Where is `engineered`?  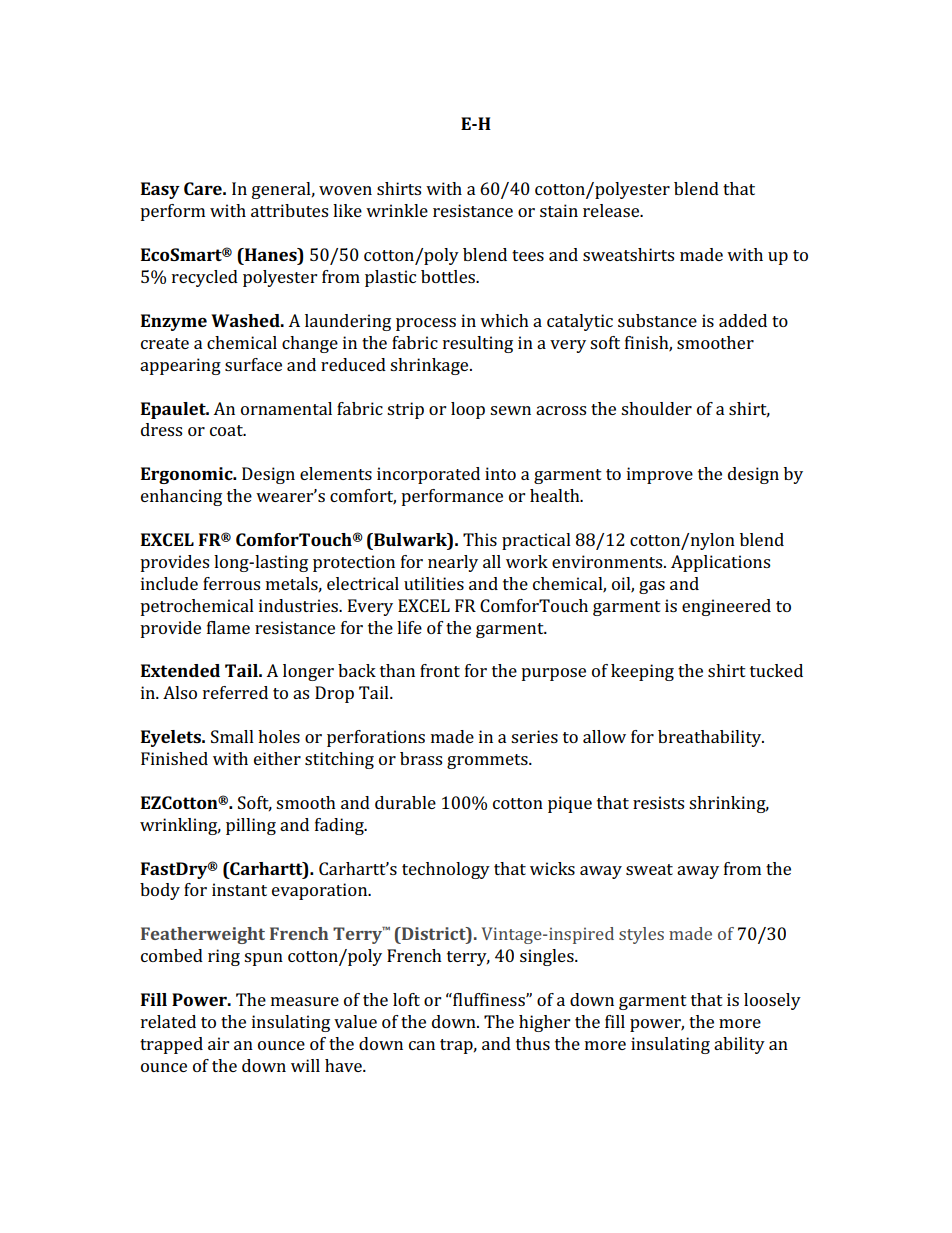 engineered is located at coordinates (726, 607).
